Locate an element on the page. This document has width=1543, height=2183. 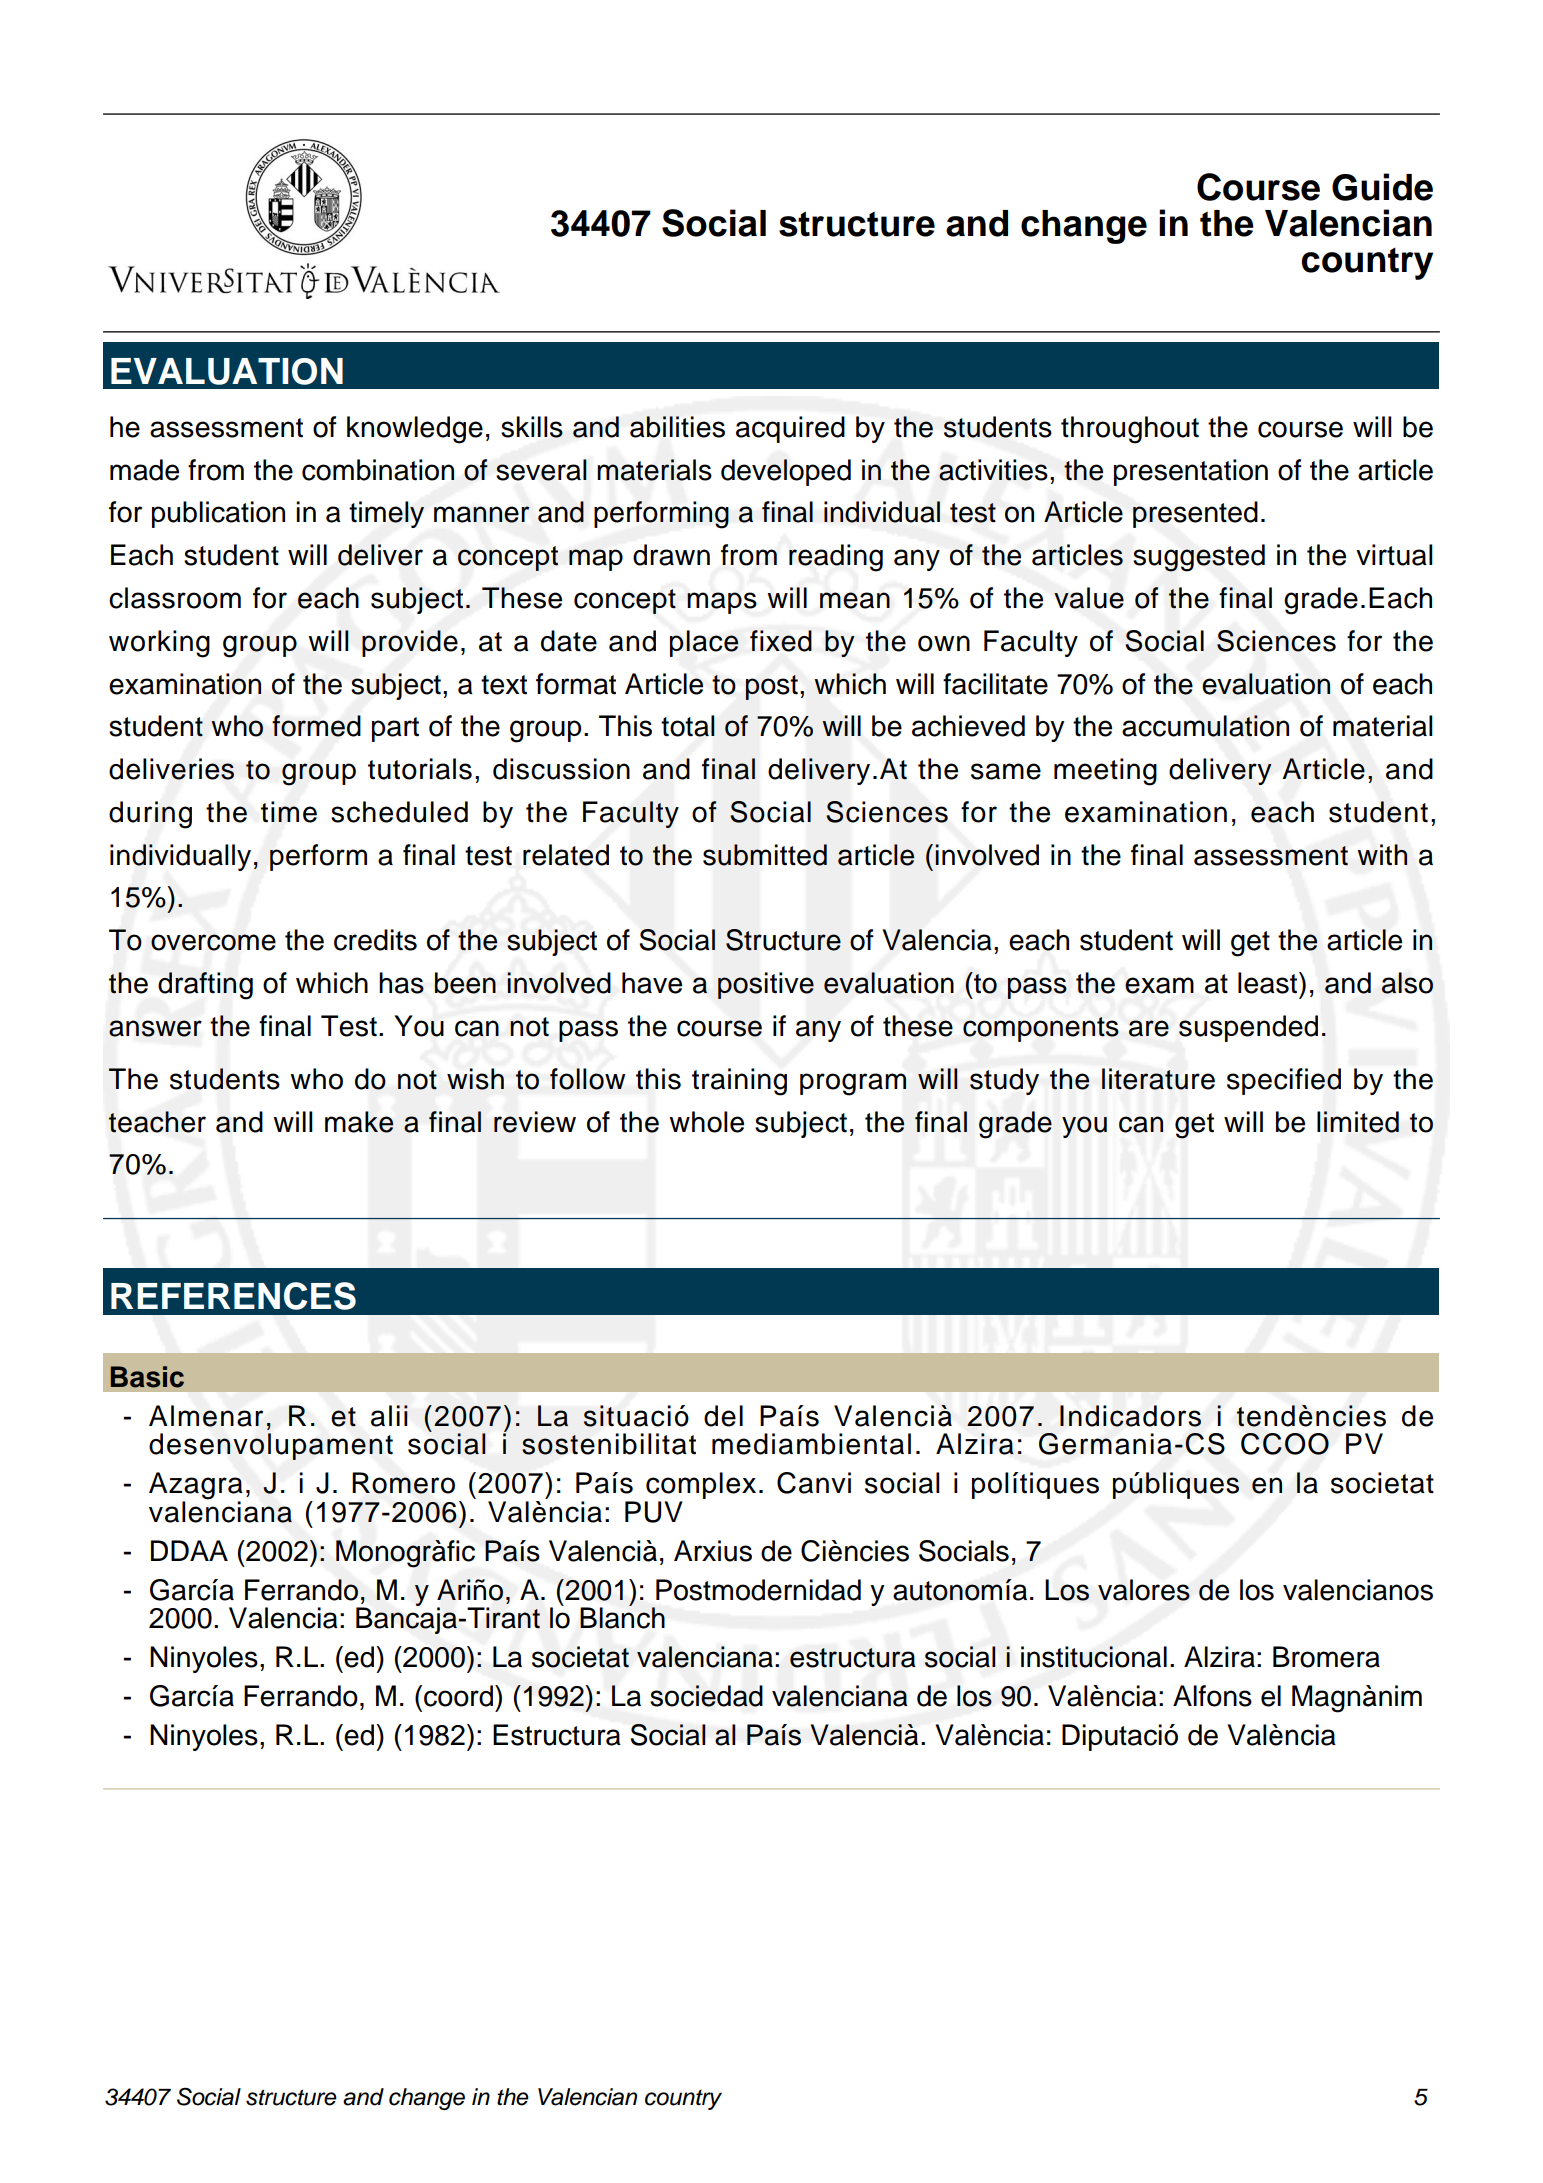
submitted is located at coordinates (765, 855).
